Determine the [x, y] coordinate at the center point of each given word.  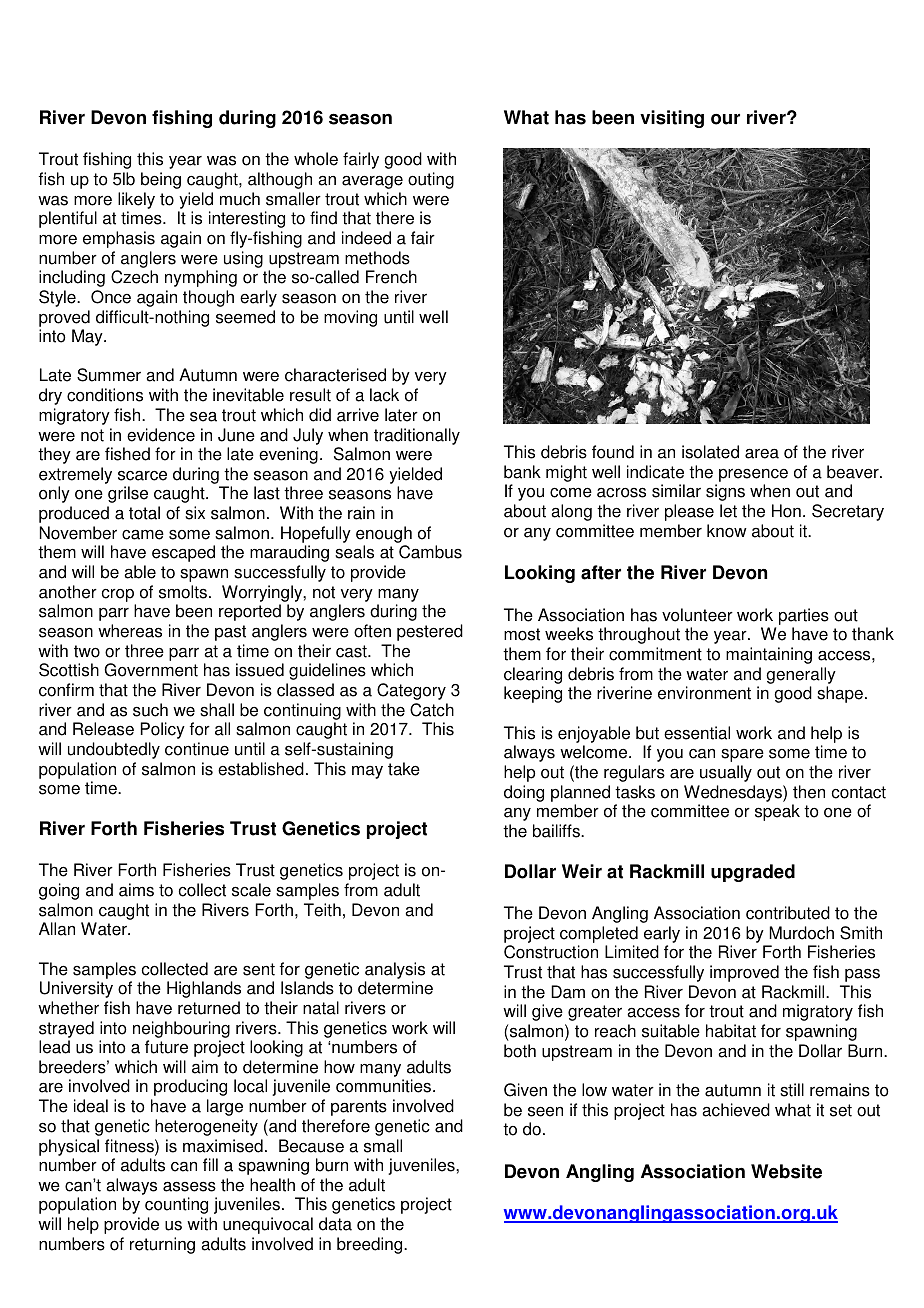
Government [151, 670]
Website [786, 1171]
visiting [672, 119]
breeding [371, 1245]
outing [431, 180]
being [161, 180]
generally [801, 675]
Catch [432, 710]
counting [176, 1205]
